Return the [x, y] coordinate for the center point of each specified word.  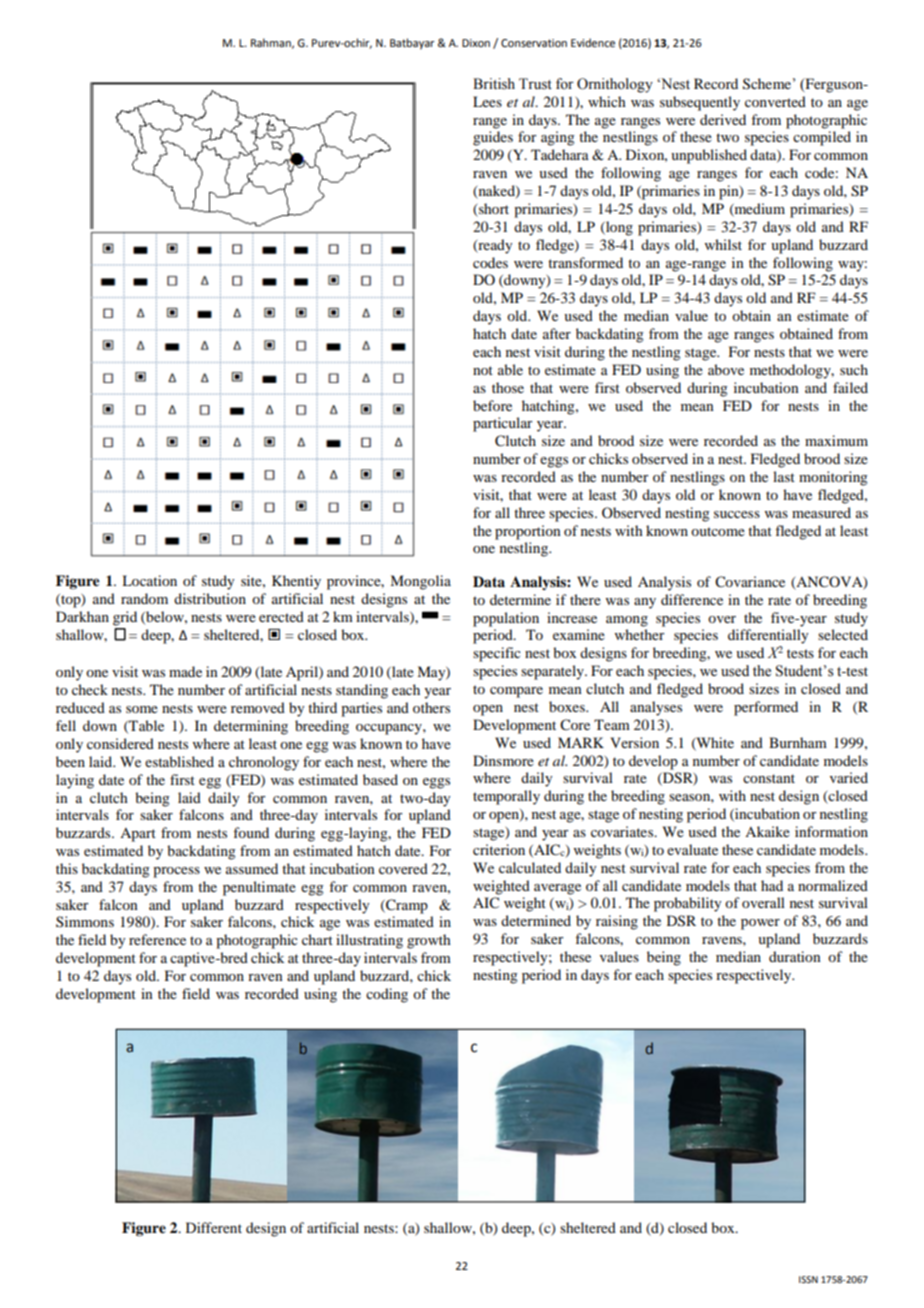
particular [503, 424]
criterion [499, 849]
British [494, 84]
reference [157, 939]
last [784, 476]
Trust [535, 84]
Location [149, 580]
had [772, 885]
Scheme [767, 84]
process [176, 872]
